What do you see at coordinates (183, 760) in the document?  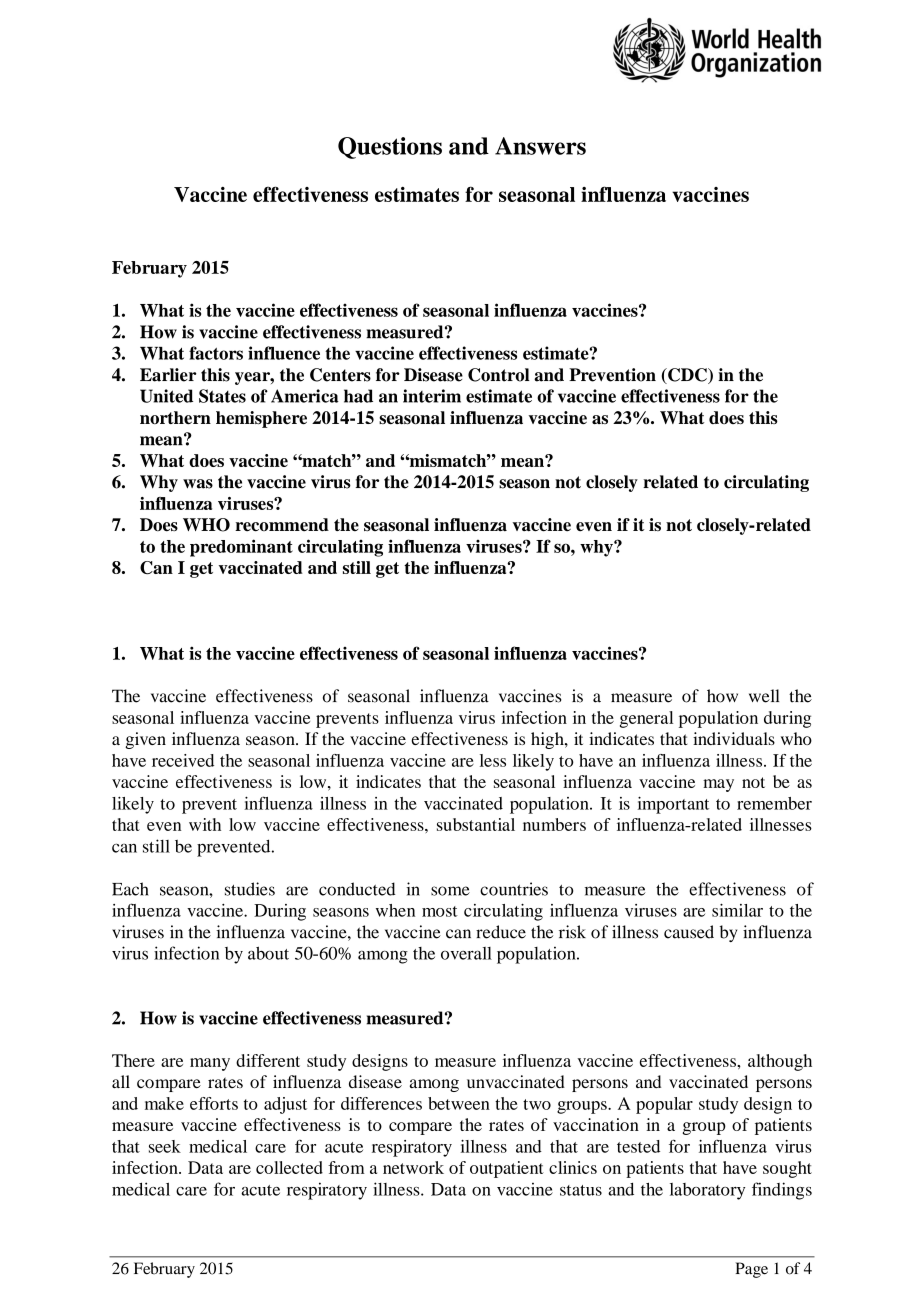 I see `received` at bounding box center [183, 760].
